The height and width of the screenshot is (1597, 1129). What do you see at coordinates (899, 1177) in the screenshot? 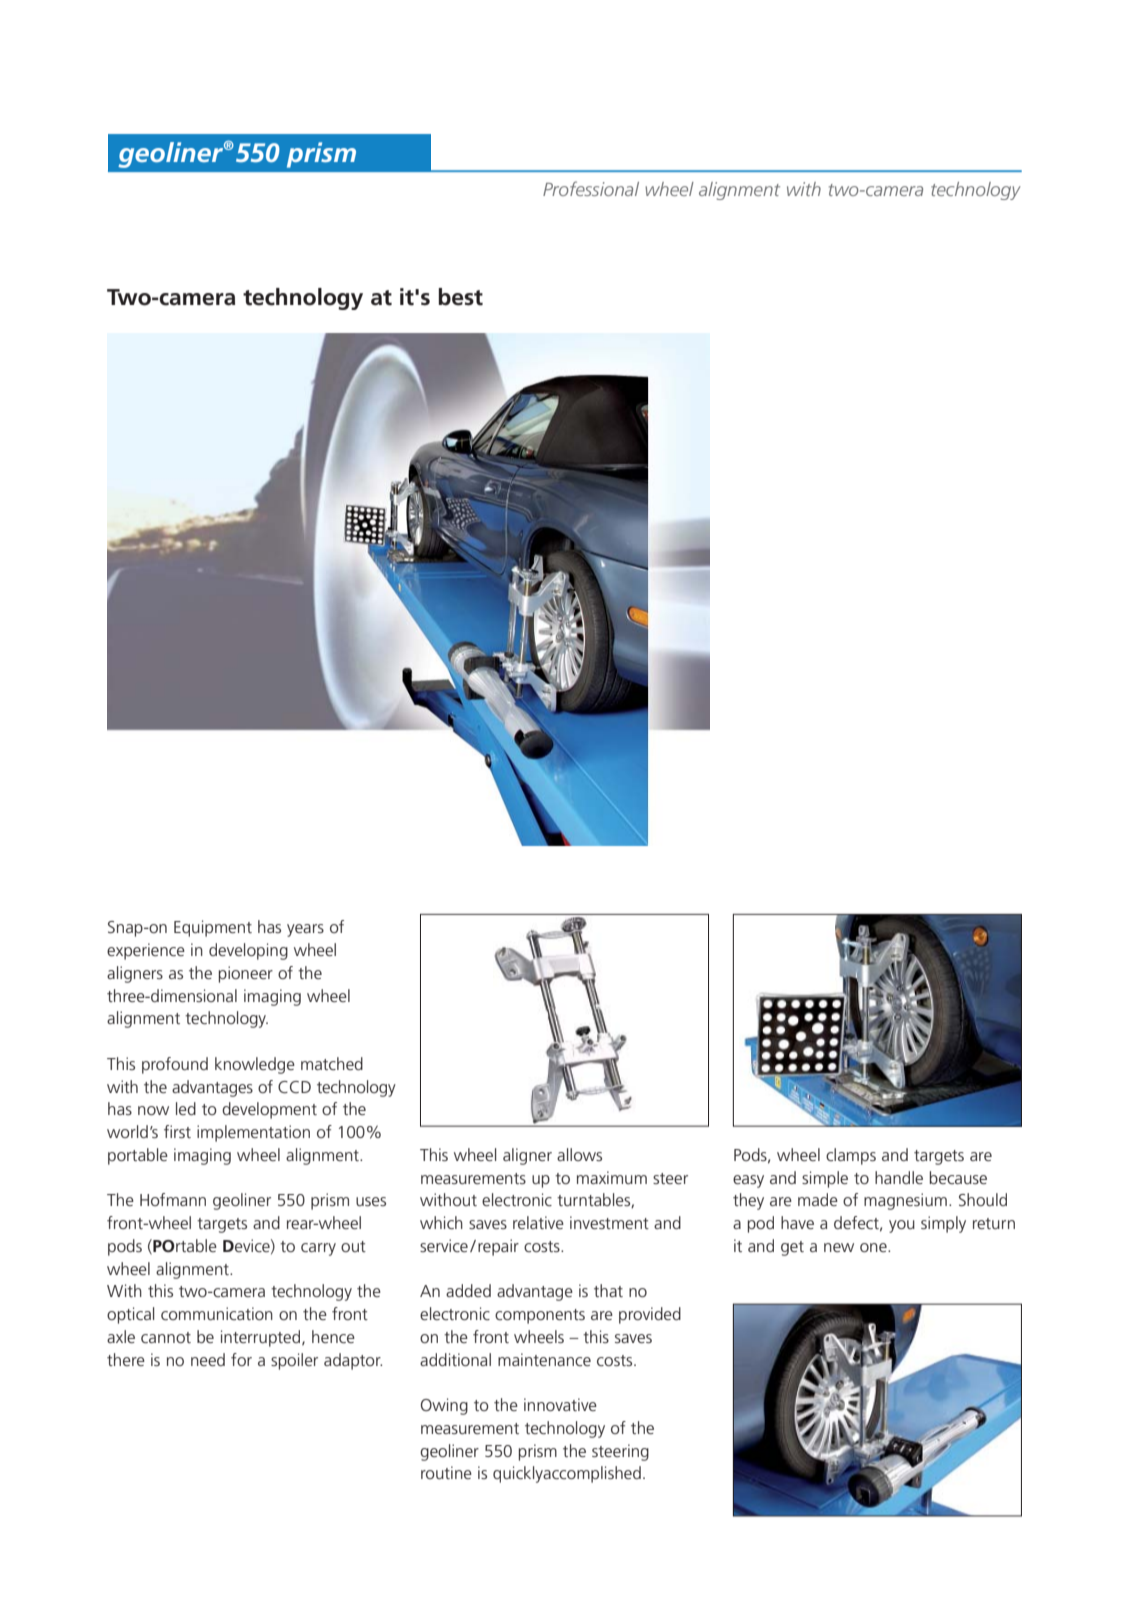
I see `handle` at bounding box center [899, 1177].
